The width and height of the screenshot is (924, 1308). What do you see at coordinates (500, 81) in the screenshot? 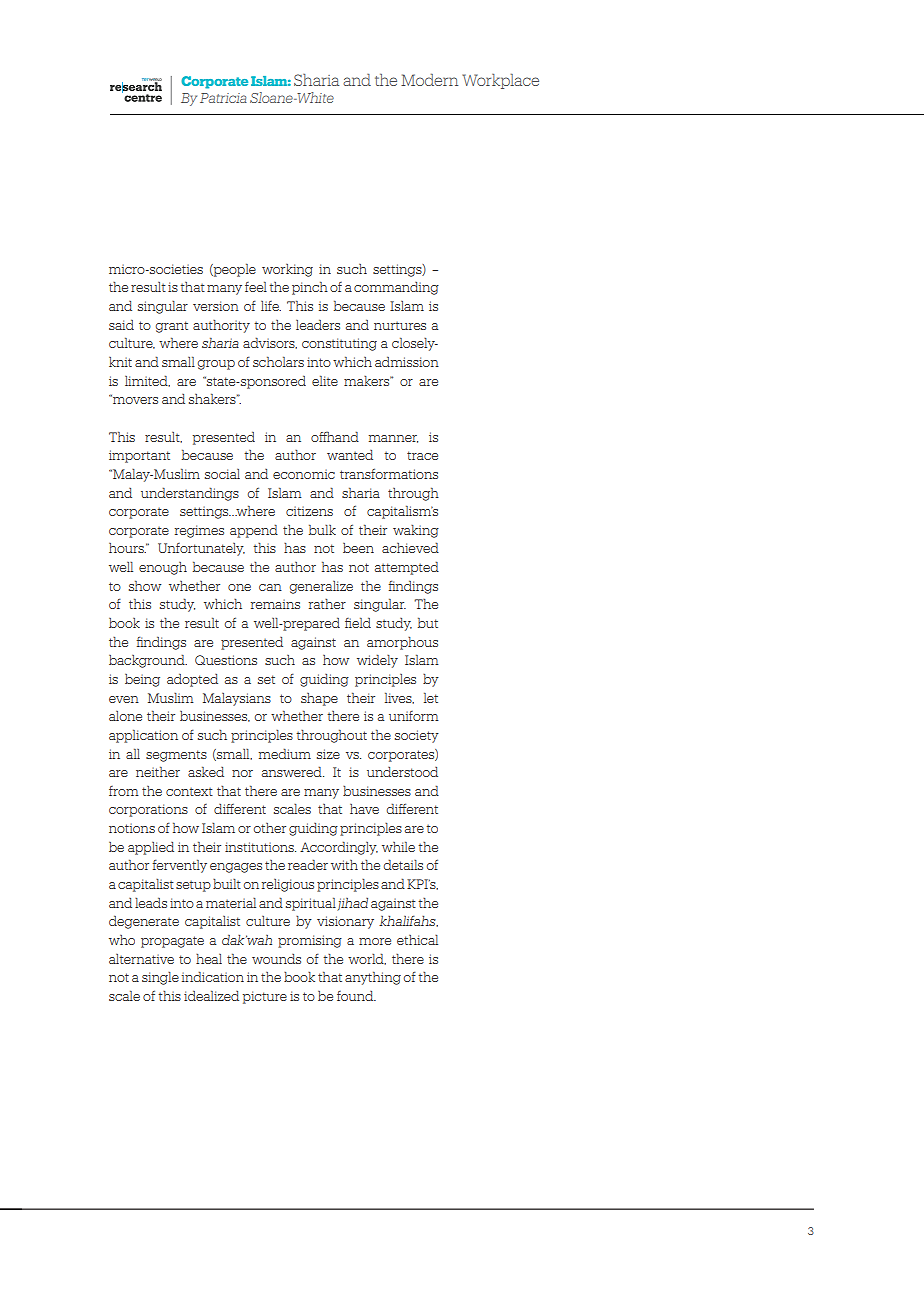
I see `Workplace` at bounding box center [500, 81].
